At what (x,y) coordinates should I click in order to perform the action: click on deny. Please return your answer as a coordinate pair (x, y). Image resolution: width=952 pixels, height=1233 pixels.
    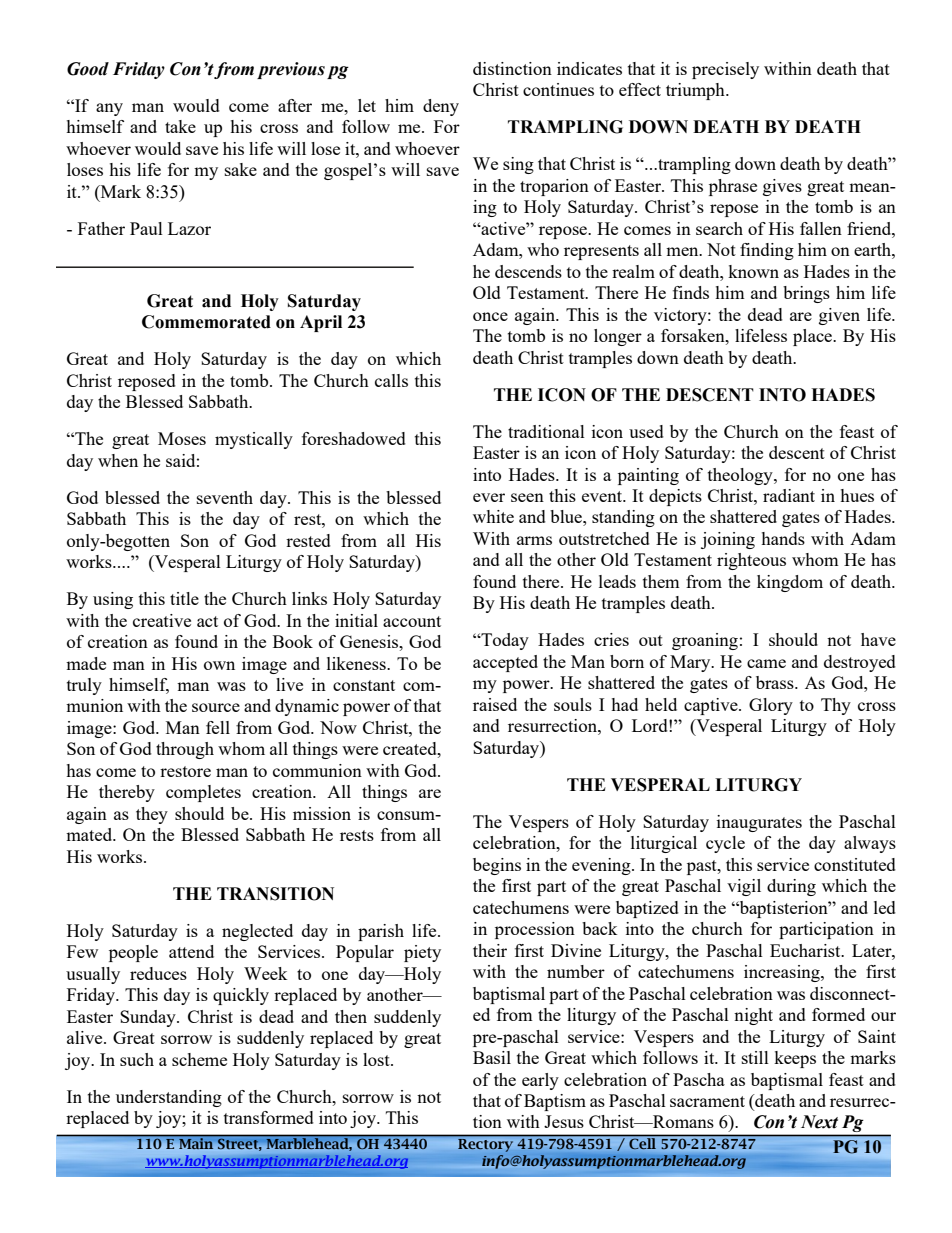
    Looking at the image, I should click on (441, 107).
